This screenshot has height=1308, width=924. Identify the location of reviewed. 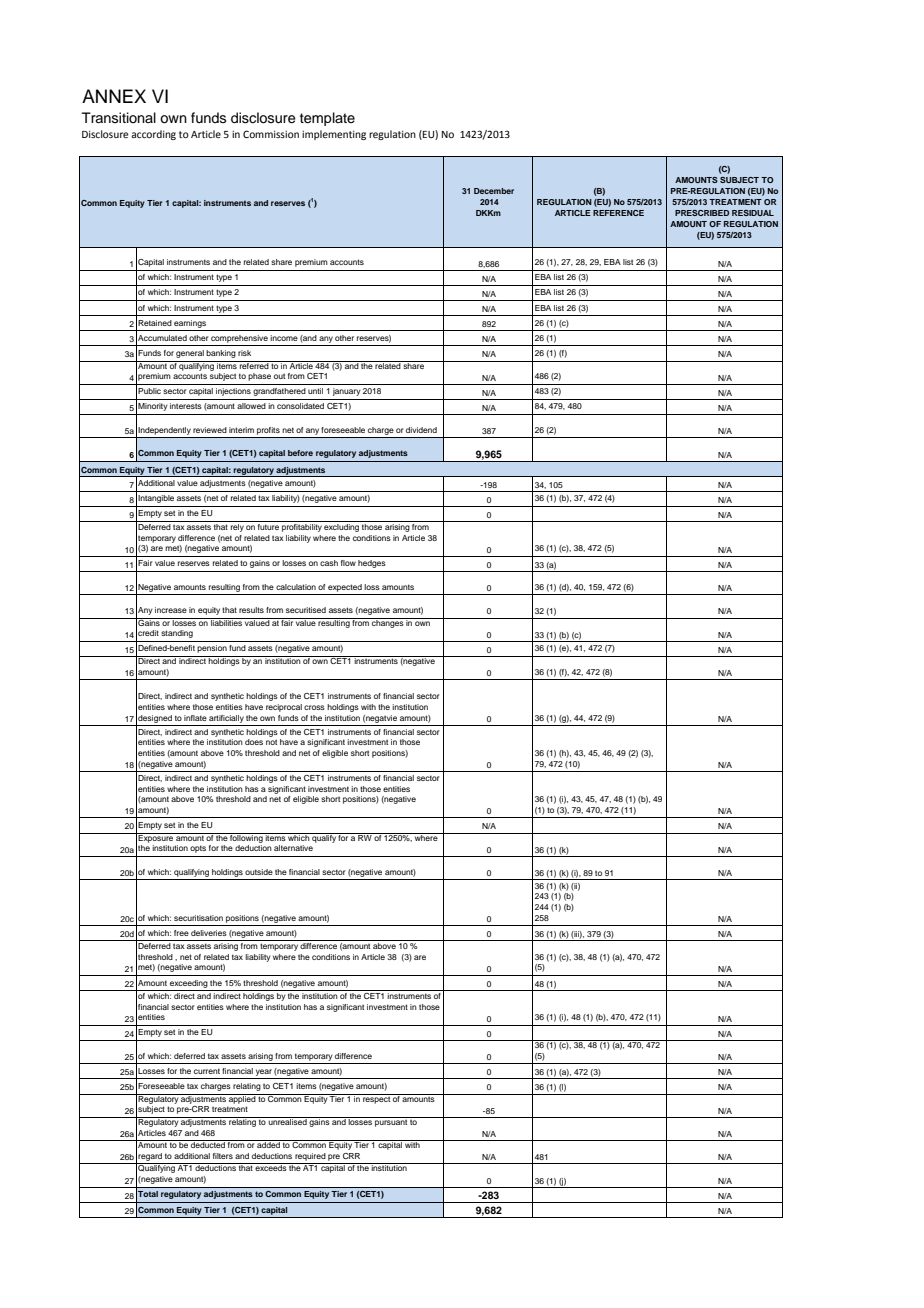
(210, 430).
